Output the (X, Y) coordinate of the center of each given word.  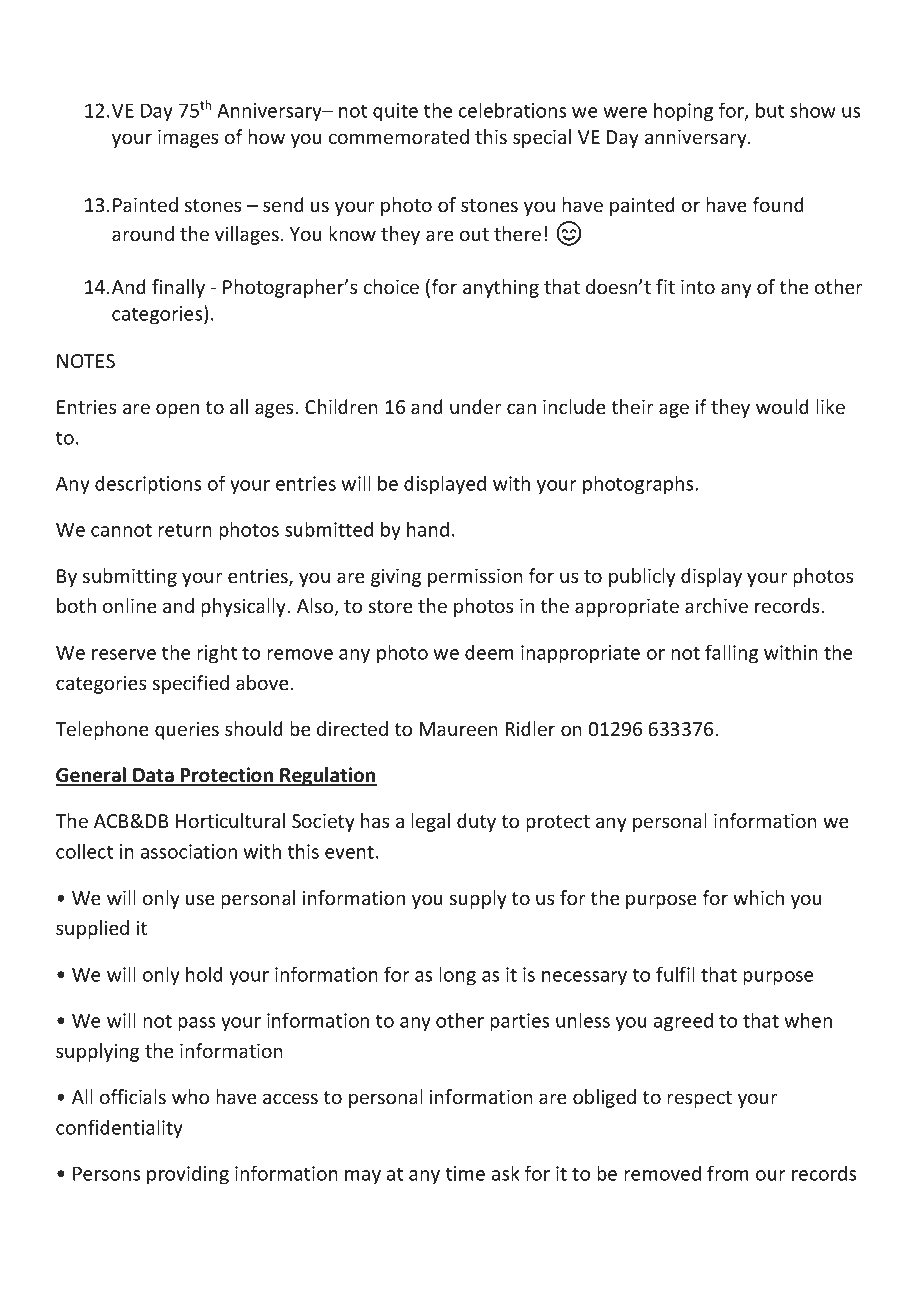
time (465, 1173)
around (143, 233)
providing (188, 1175)
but (770, 110)
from (728, 1173)
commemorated (399, 136)
